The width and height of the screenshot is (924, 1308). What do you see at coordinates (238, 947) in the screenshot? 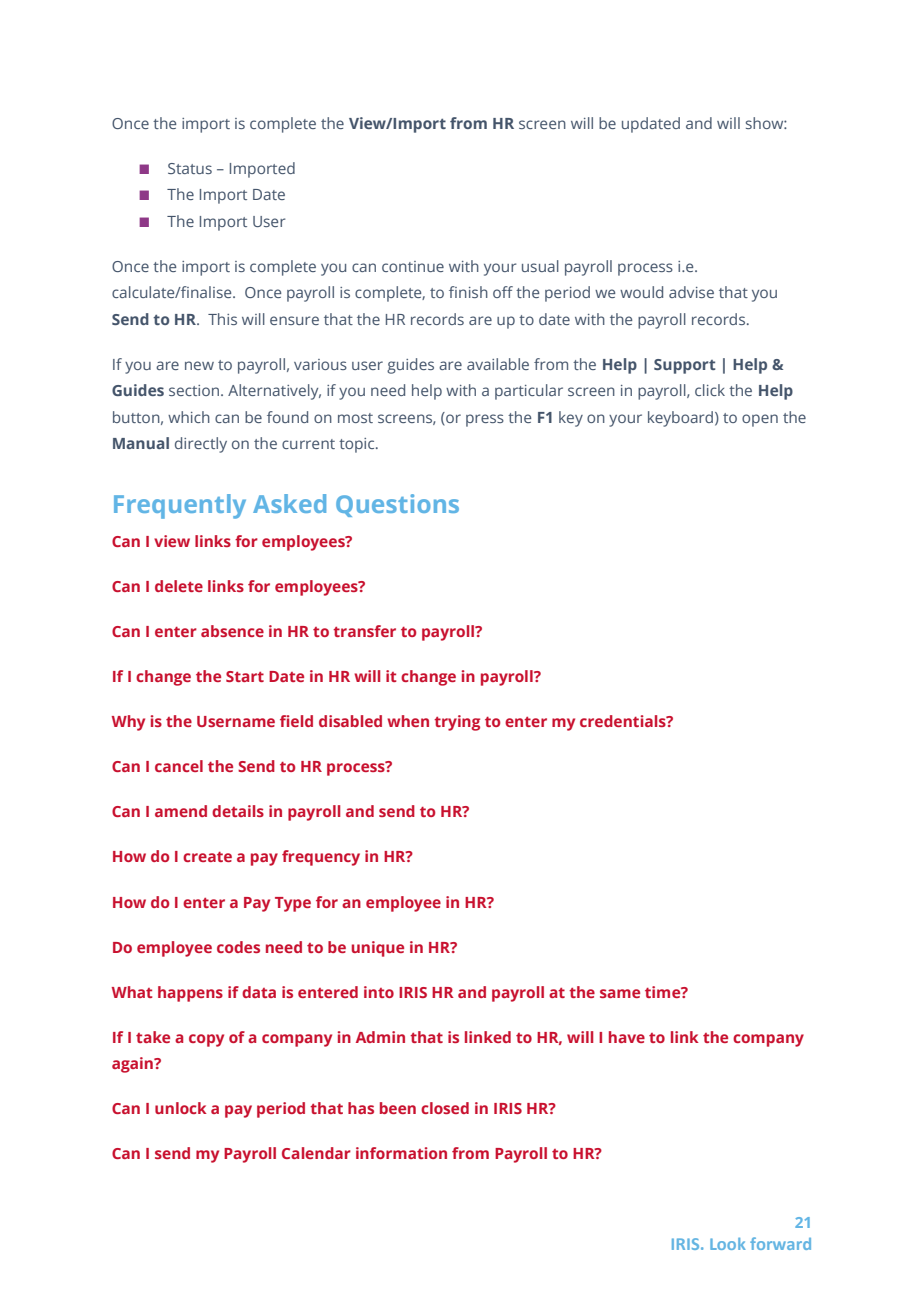
I see `codes` at bounding box center [238, 947].
